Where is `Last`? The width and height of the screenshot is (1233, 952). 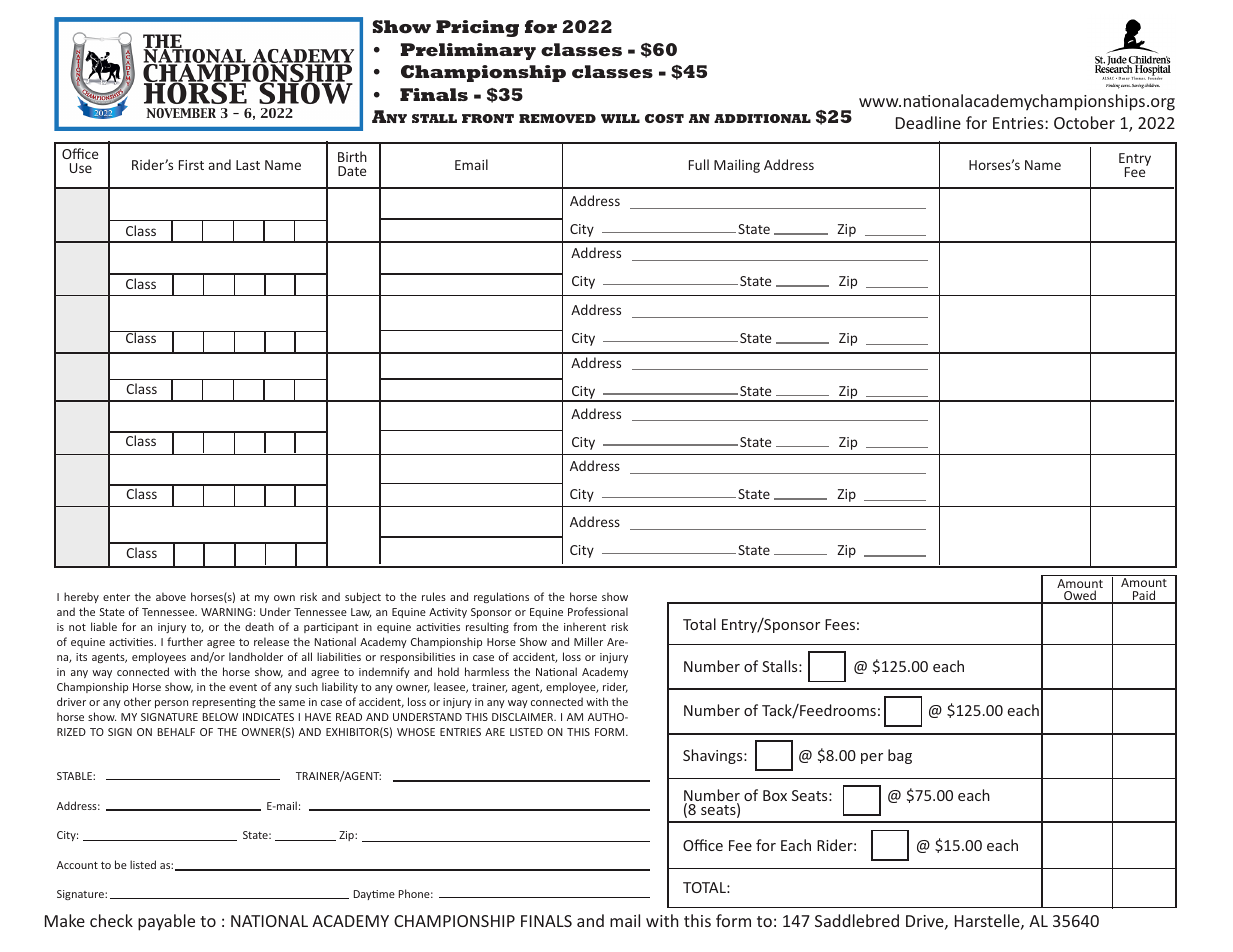
Last is located at coordinates (248, 165).
